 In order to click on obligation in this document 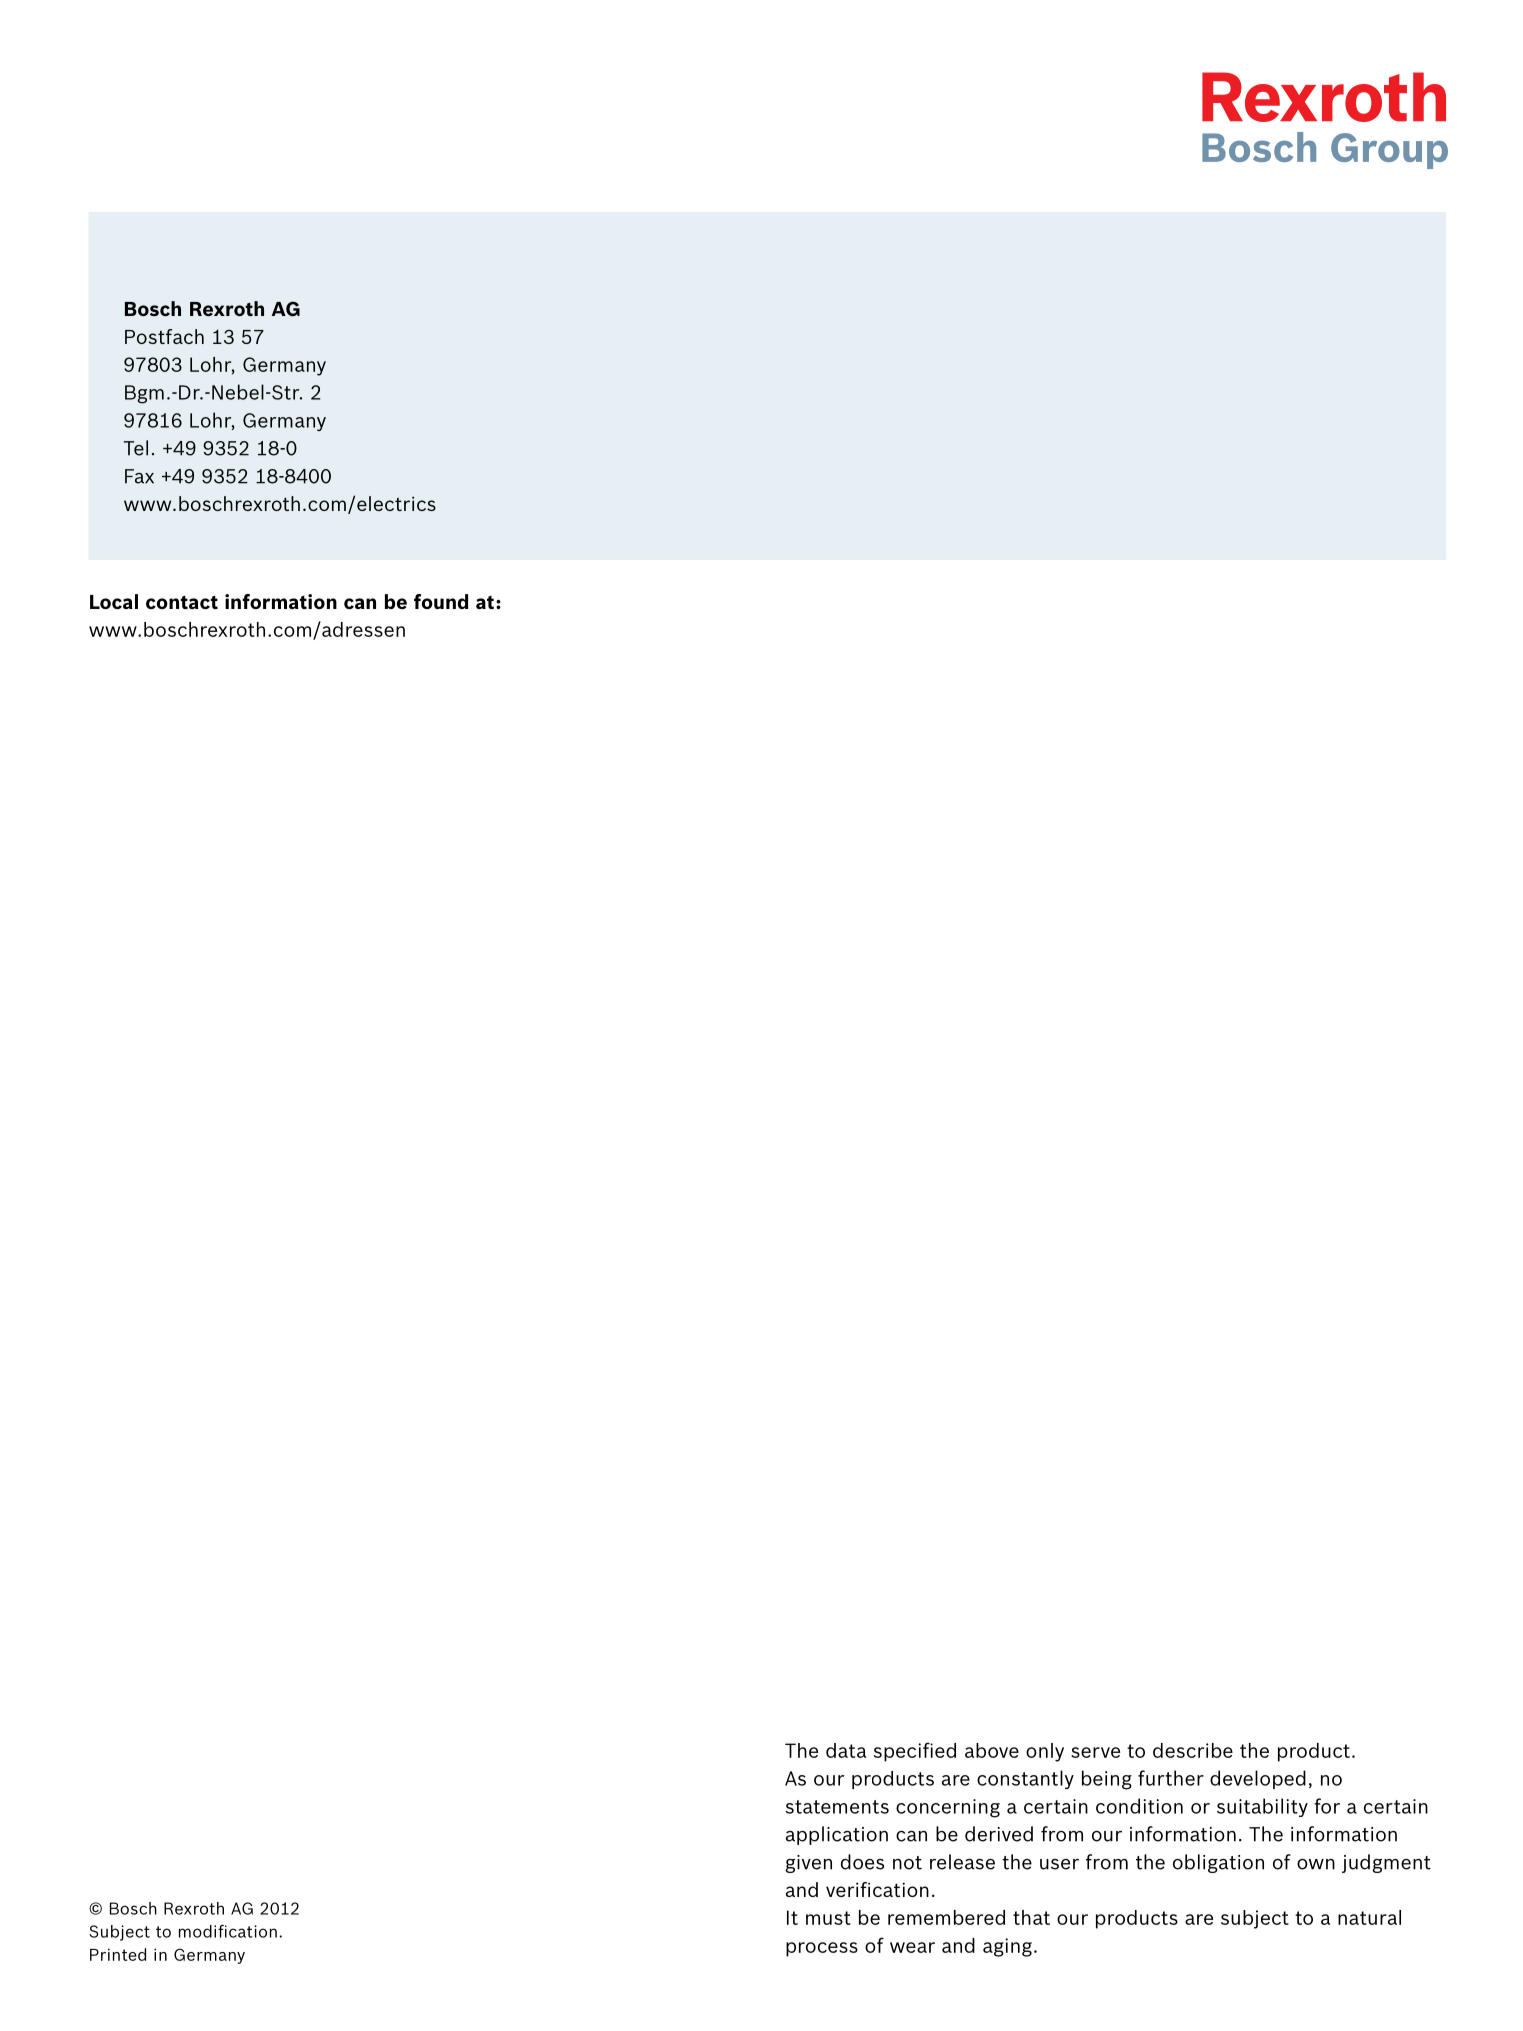, I will do `click(1218, 1863)`.
